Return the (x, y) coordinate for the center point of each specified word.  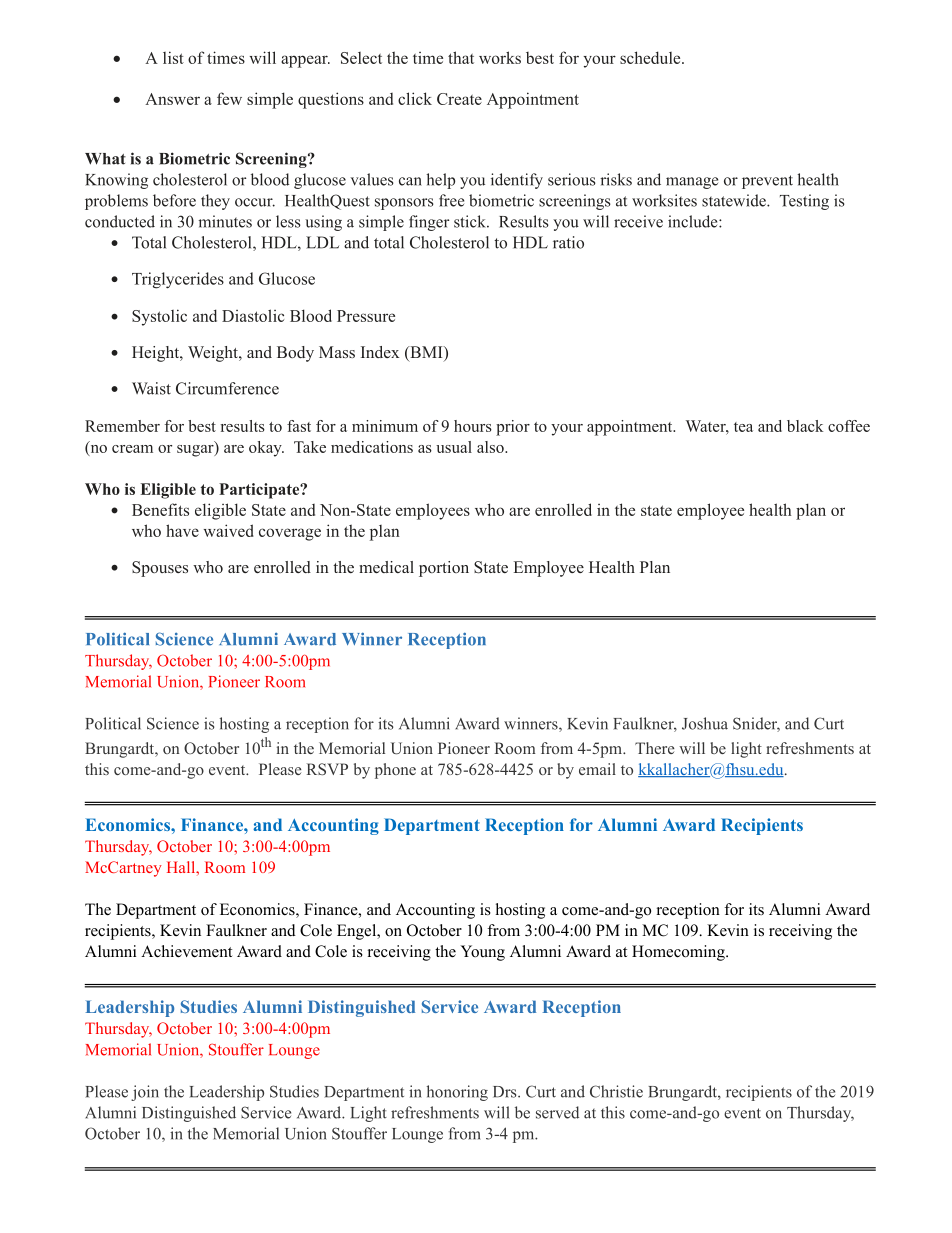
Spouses (160, 569)
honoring (457, 1093)
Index (380, 352)
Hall (182, 867)
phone (395, 771)
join (145, 1093)
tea (743, 427)
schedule (651, 57)
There (655, 748)
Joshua (705, 723)
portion (444, 569)
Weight (214, 354)
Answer (172, 99)
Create (459, 99)
